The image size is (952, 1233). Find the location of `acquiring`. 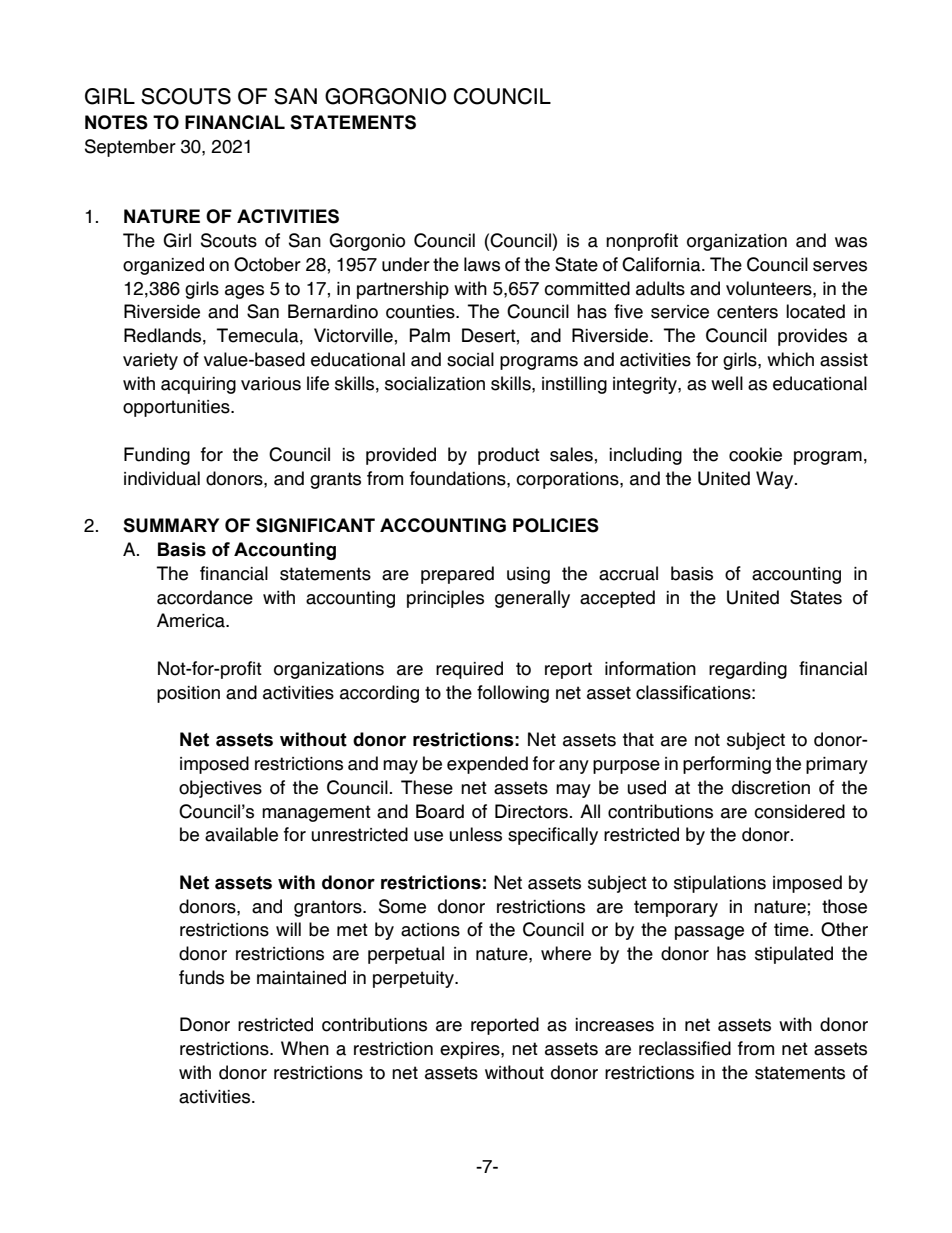

acquiring is located at coordinates (198, 385).
